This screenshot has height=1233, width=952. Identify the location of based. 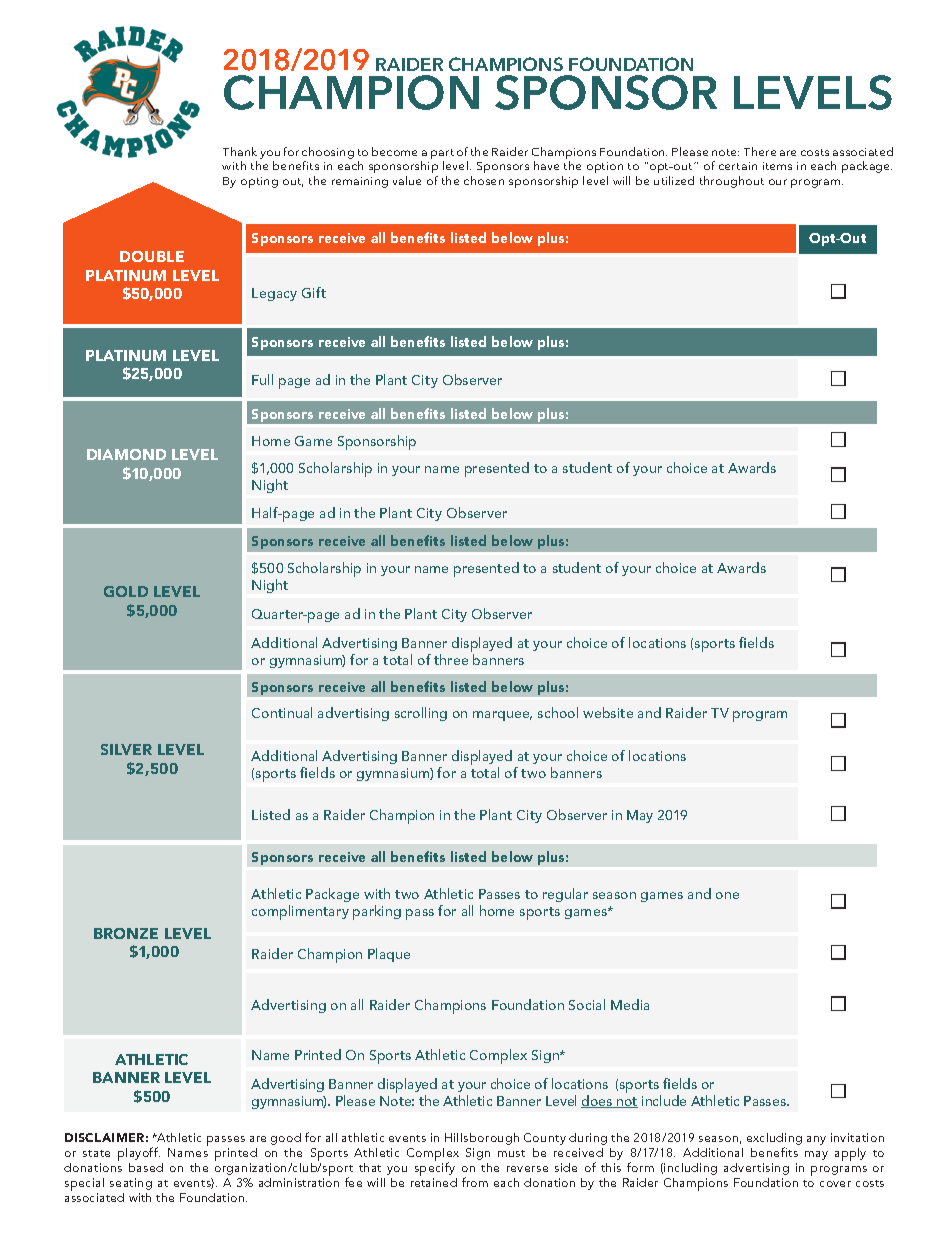
(146, 1167).
